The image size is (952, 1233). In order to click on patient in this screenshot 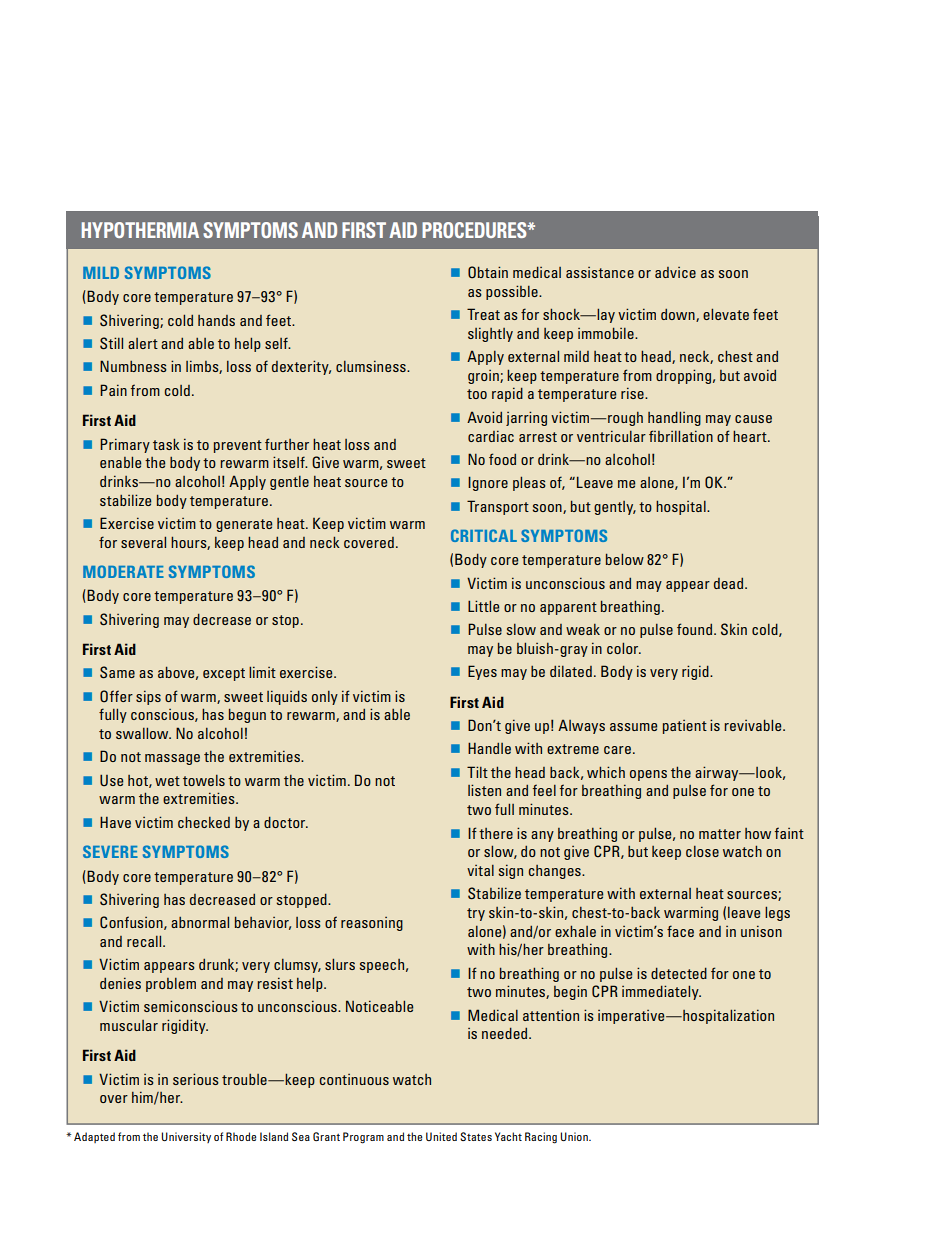, I will do `click(685, 727)`.
